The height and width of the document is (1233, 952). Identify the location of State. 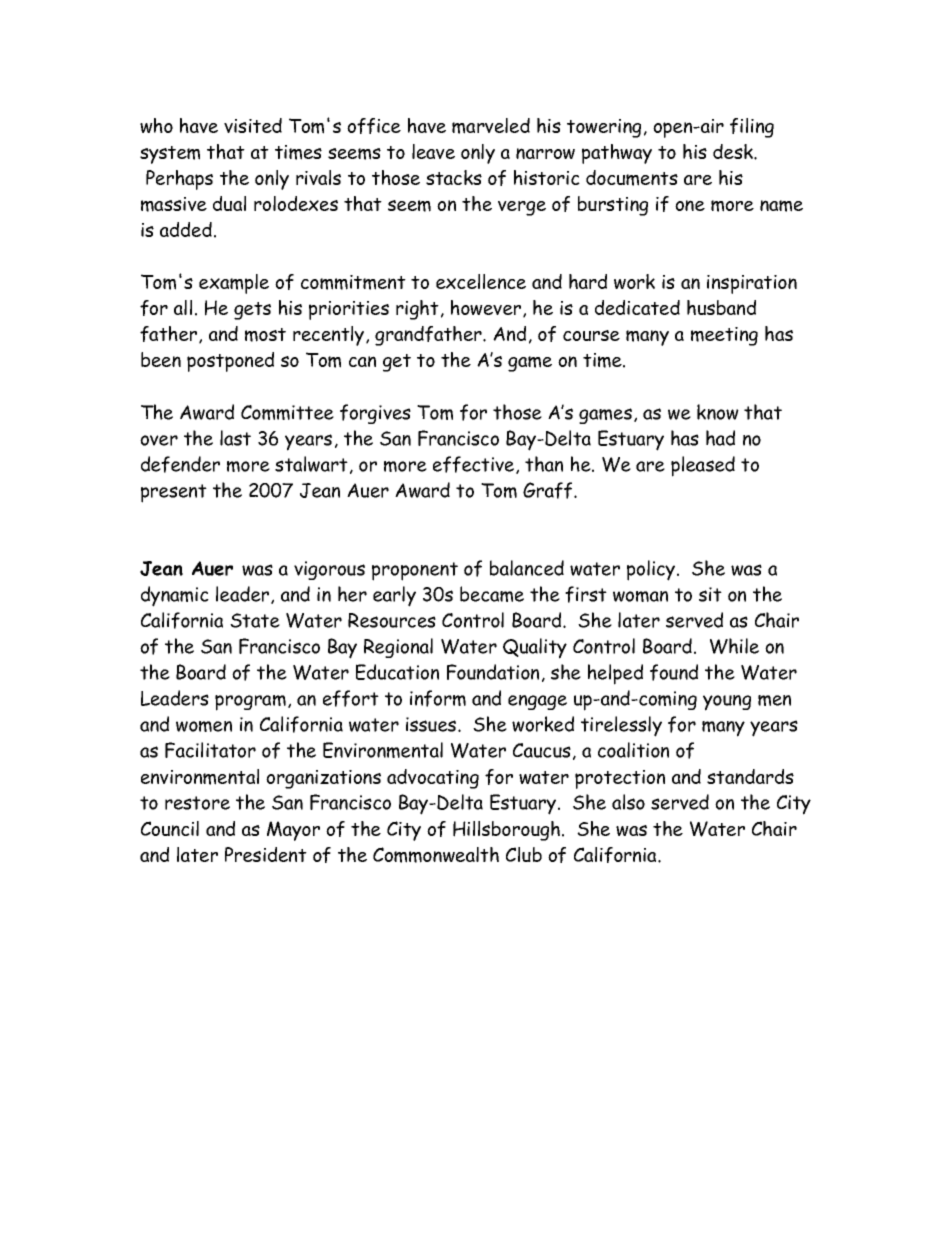
(255, 620).
